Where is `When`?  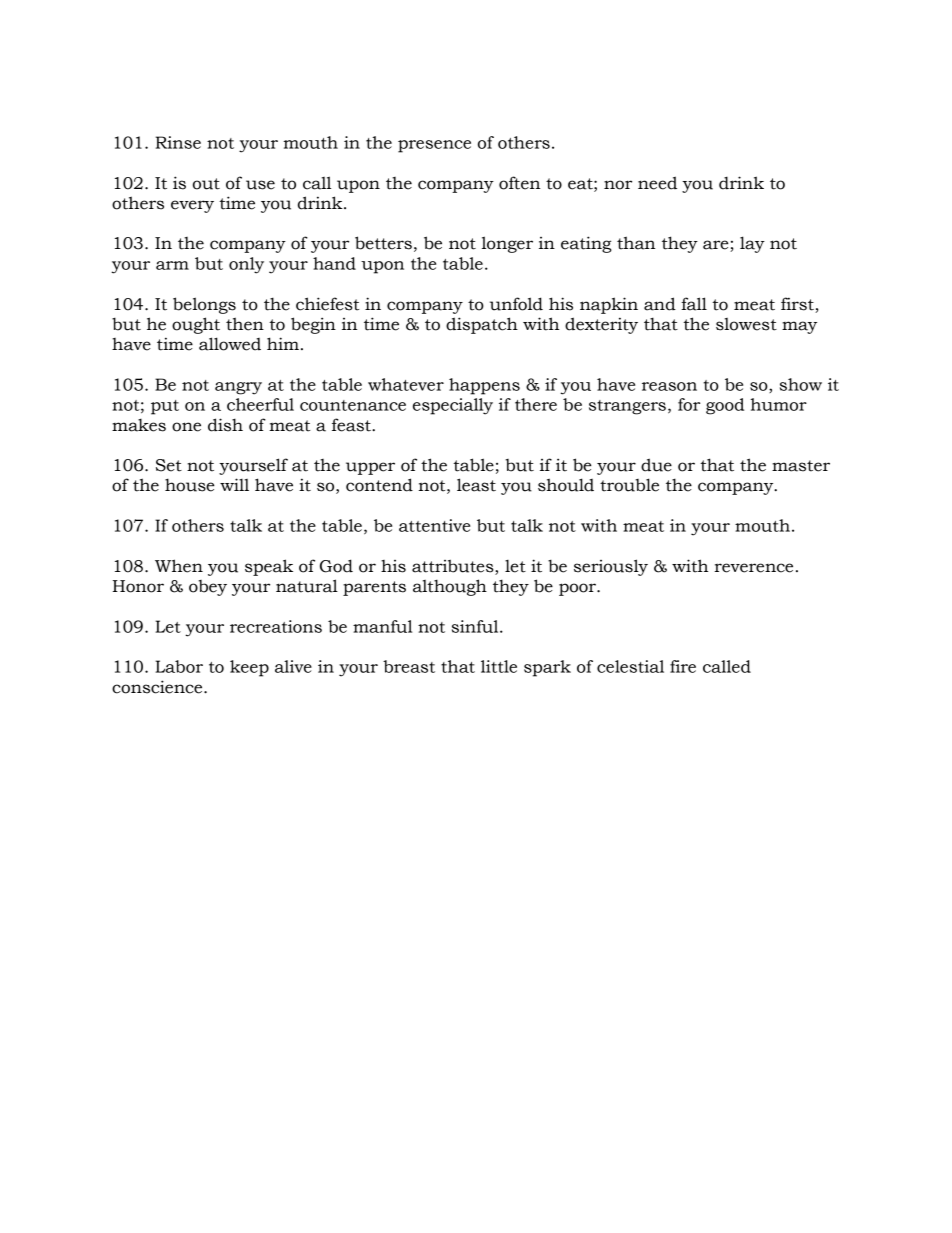 When is located at coordinates (179, 566).
